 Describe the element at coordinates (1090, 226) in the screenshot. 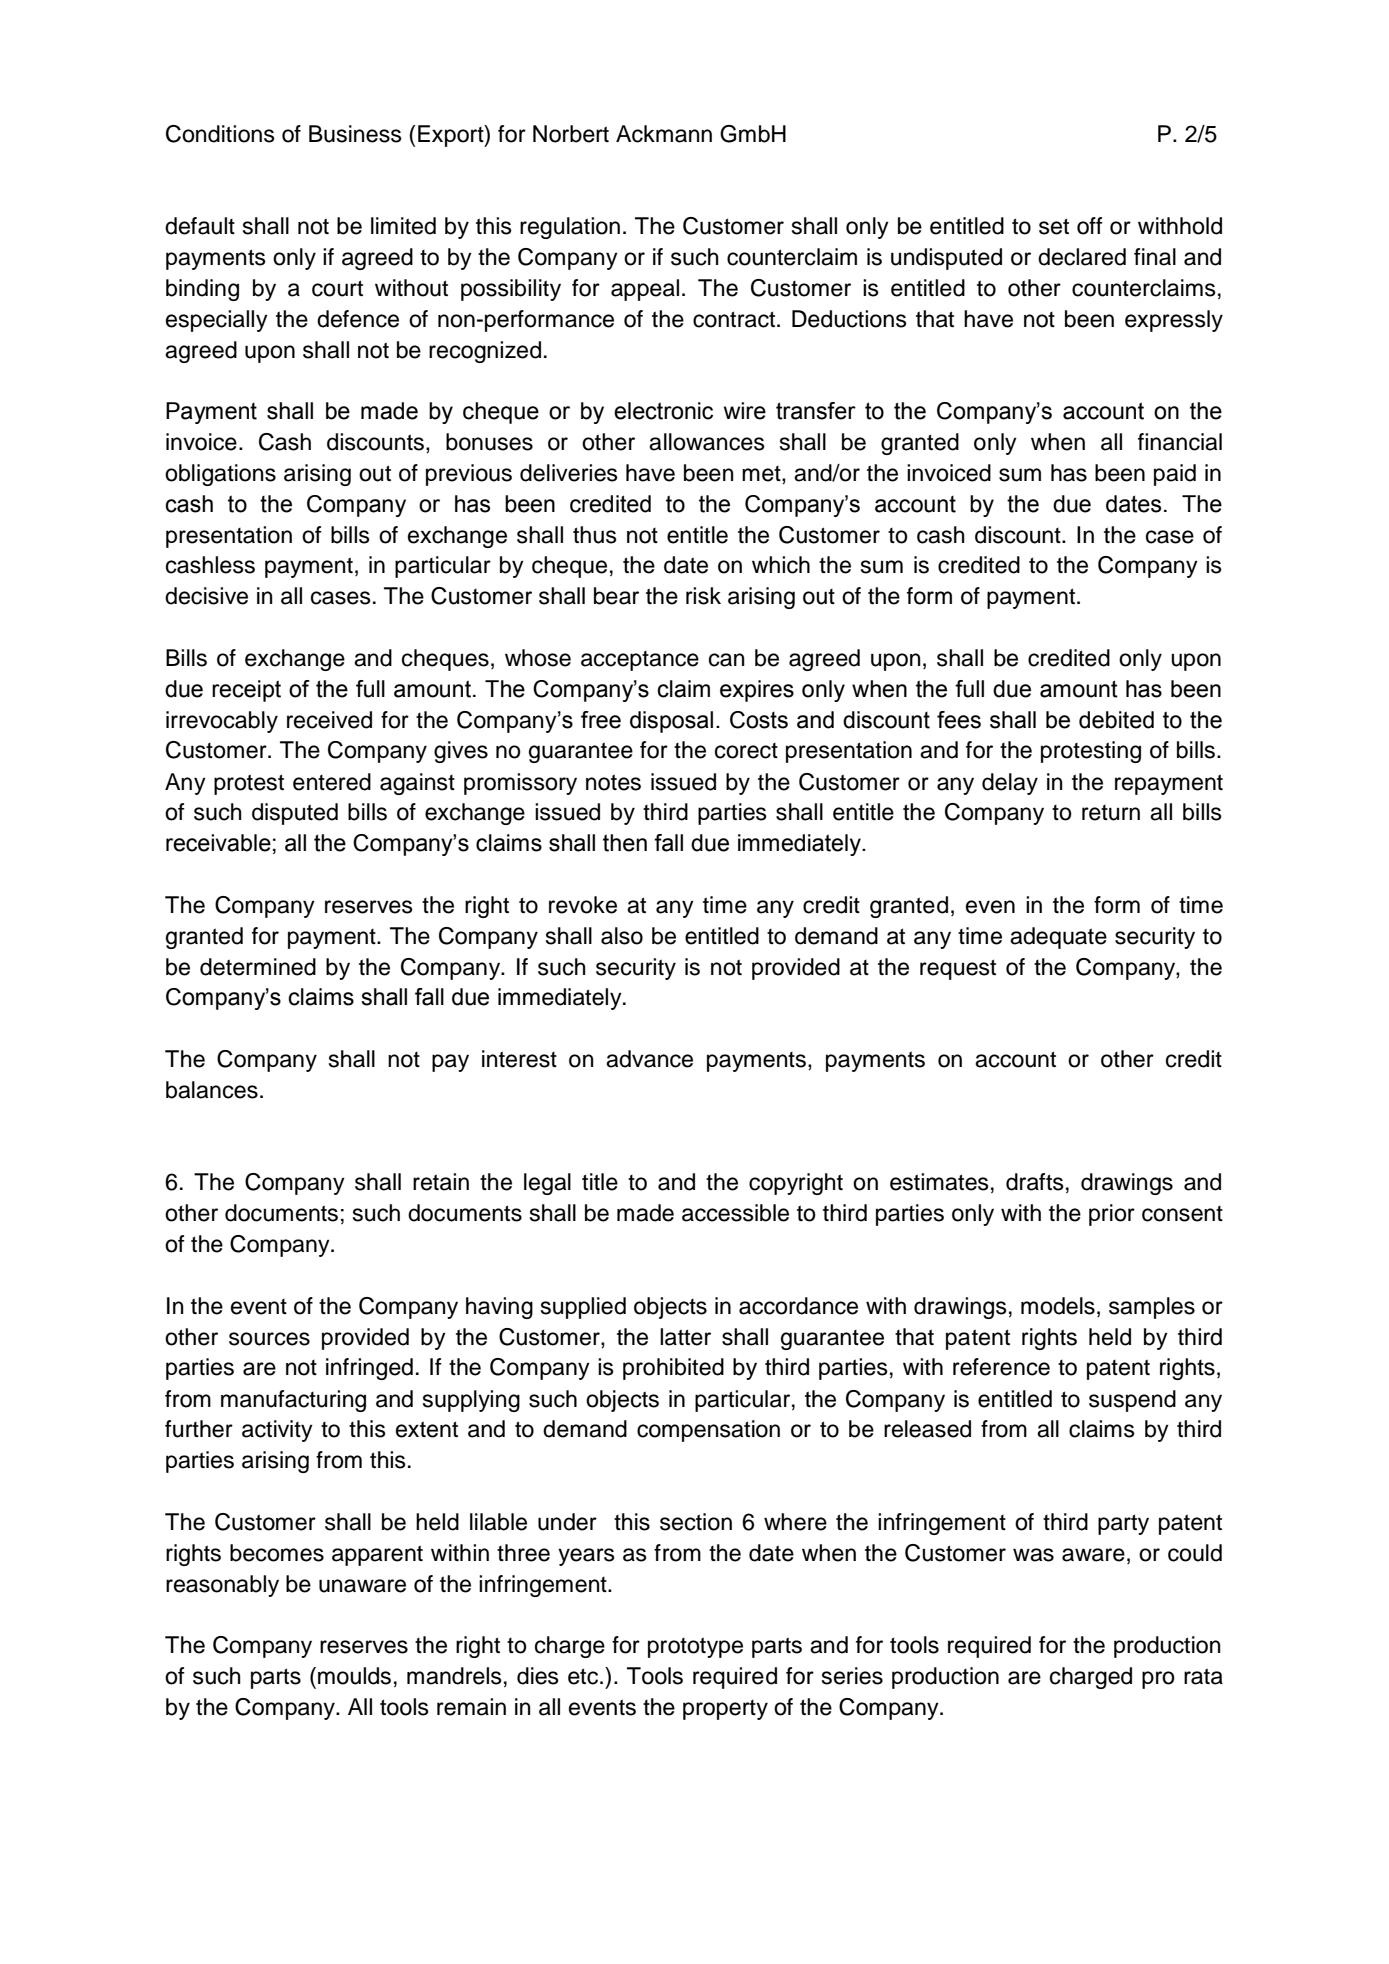

I see `off` at that location.
